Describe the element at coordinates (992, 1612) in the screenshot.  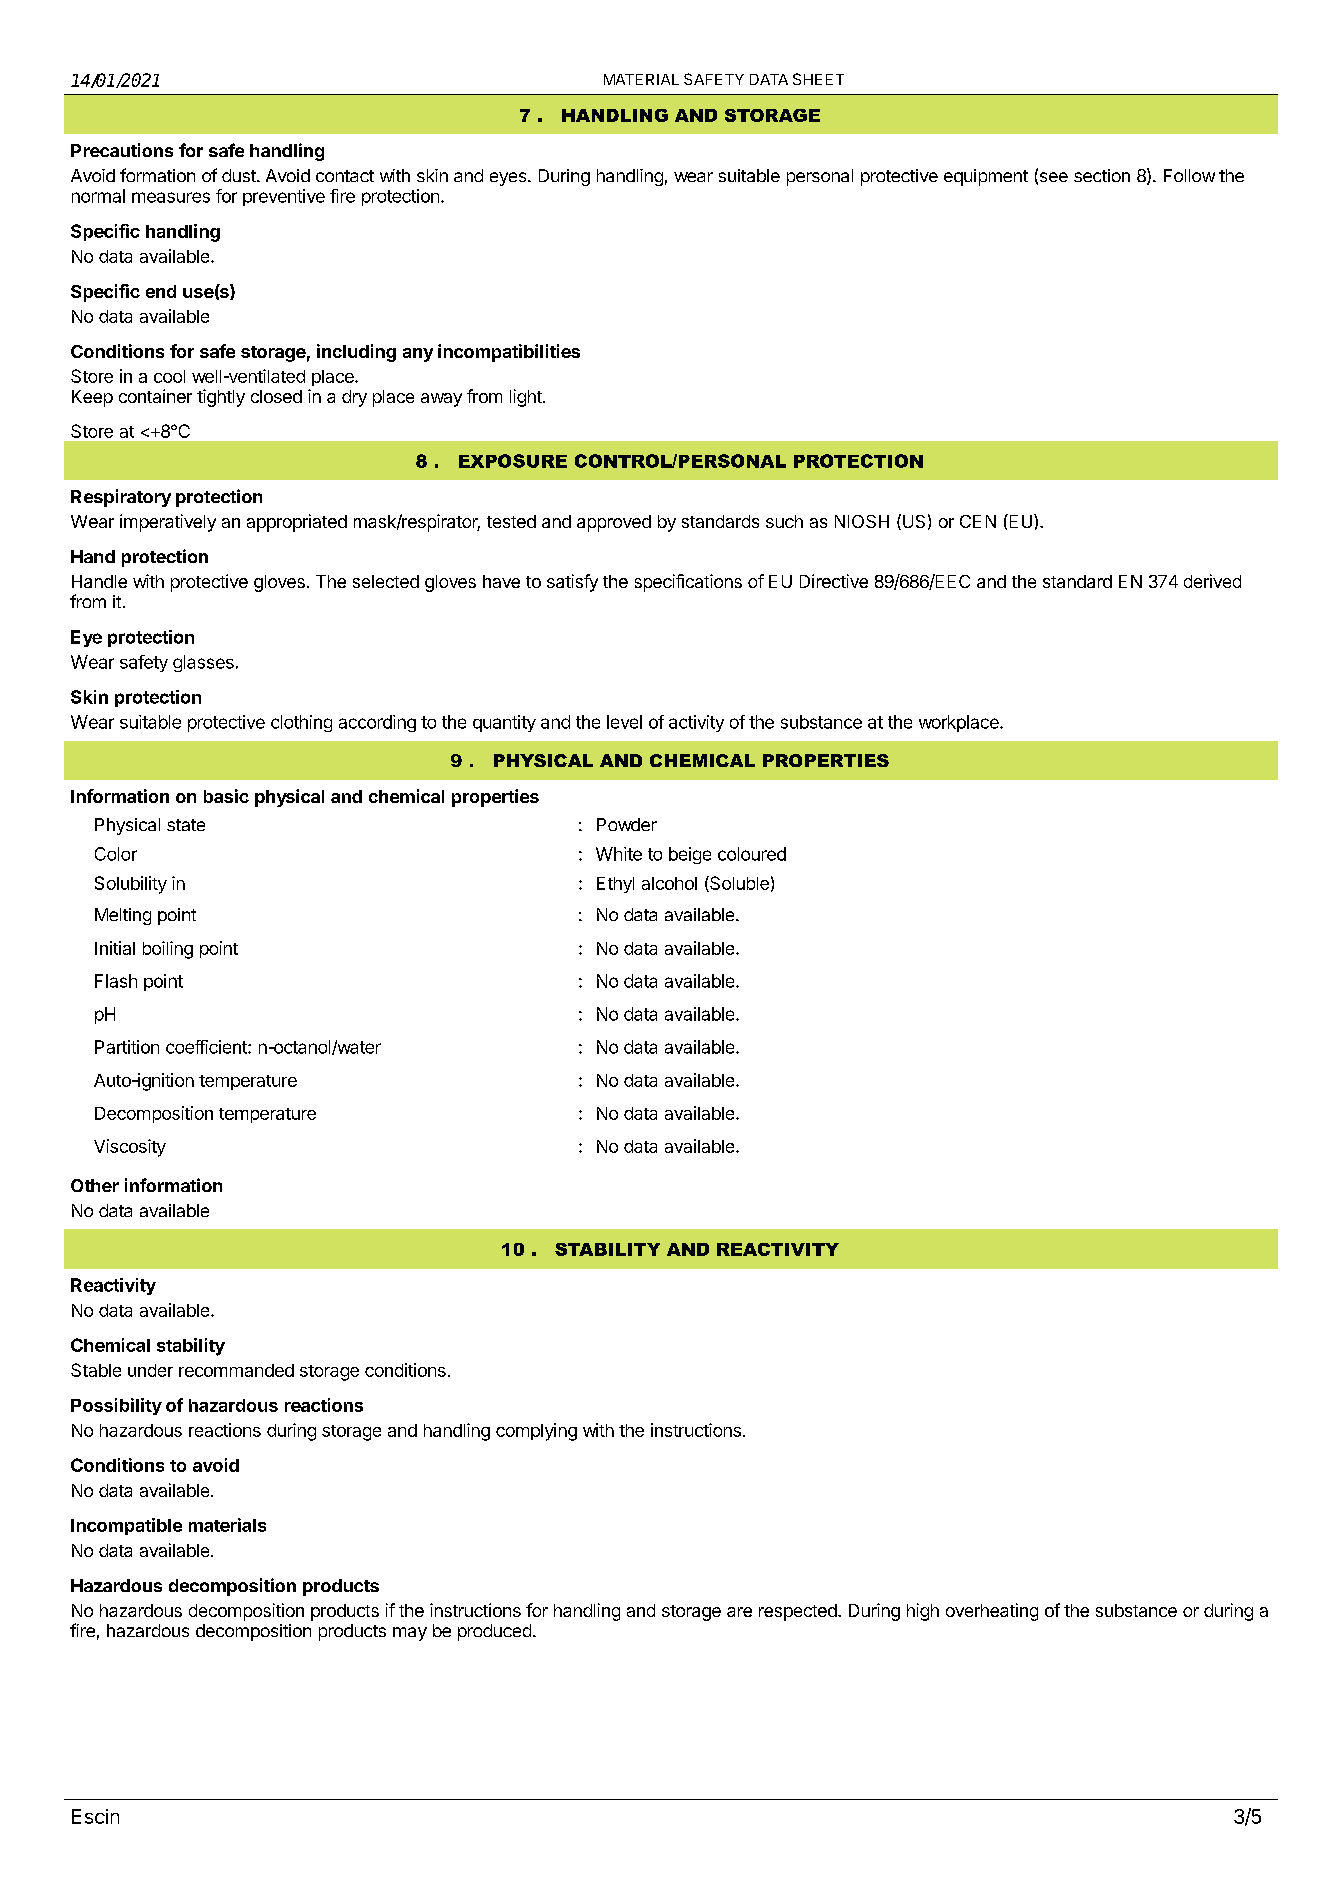
I see `overheating` at that location.
